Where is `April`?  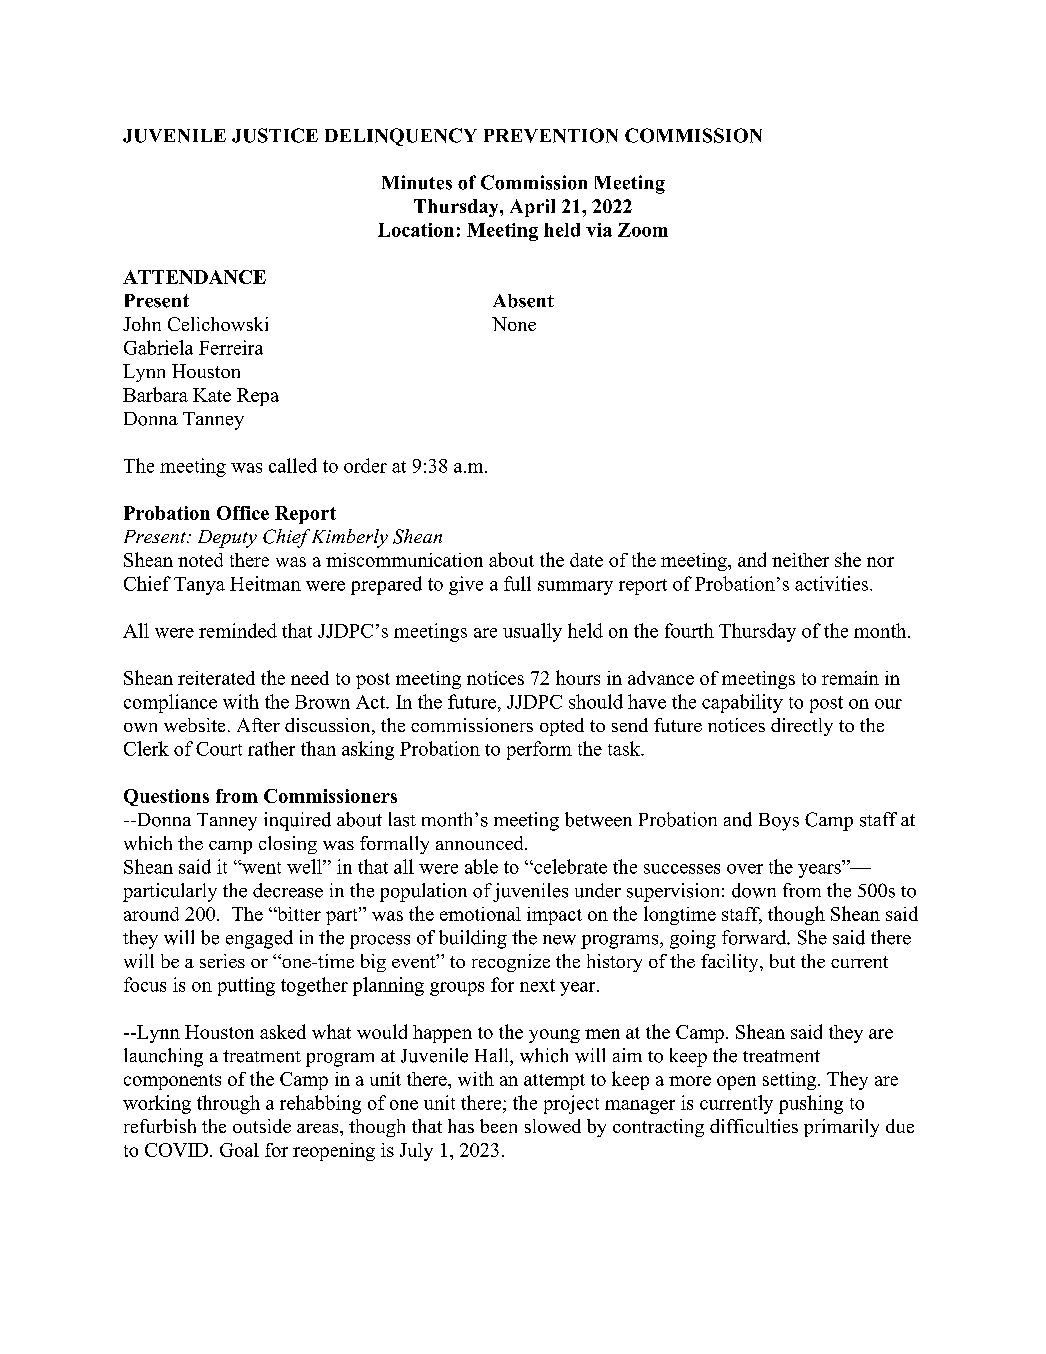
April is located at coordinates (532, 208).
